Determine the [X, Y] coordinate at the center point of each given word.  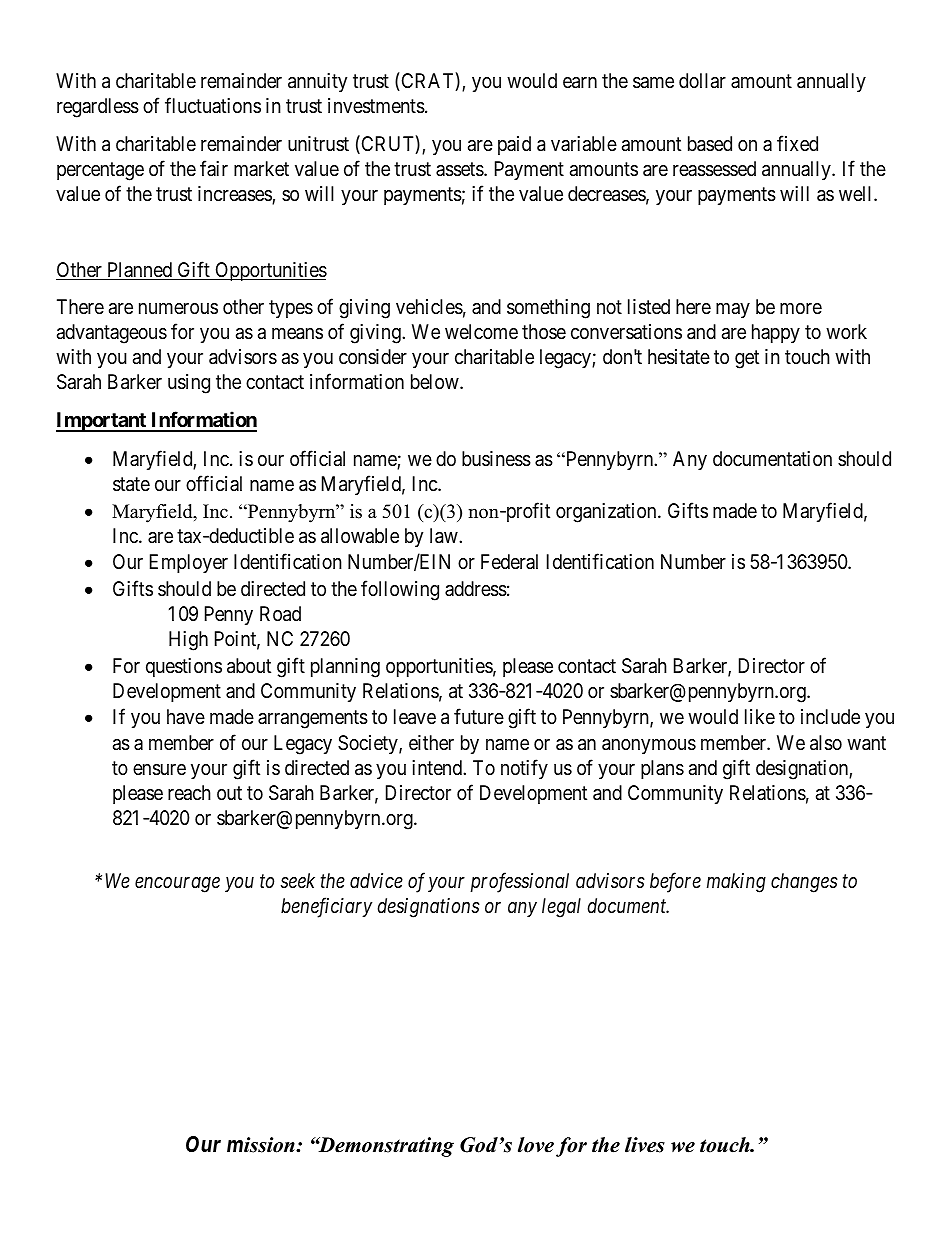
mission [262, 1145]
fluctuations [213, 105]
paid [514, 145]
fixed [797, 143]
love [536, 1145]
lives [645, 1145]
